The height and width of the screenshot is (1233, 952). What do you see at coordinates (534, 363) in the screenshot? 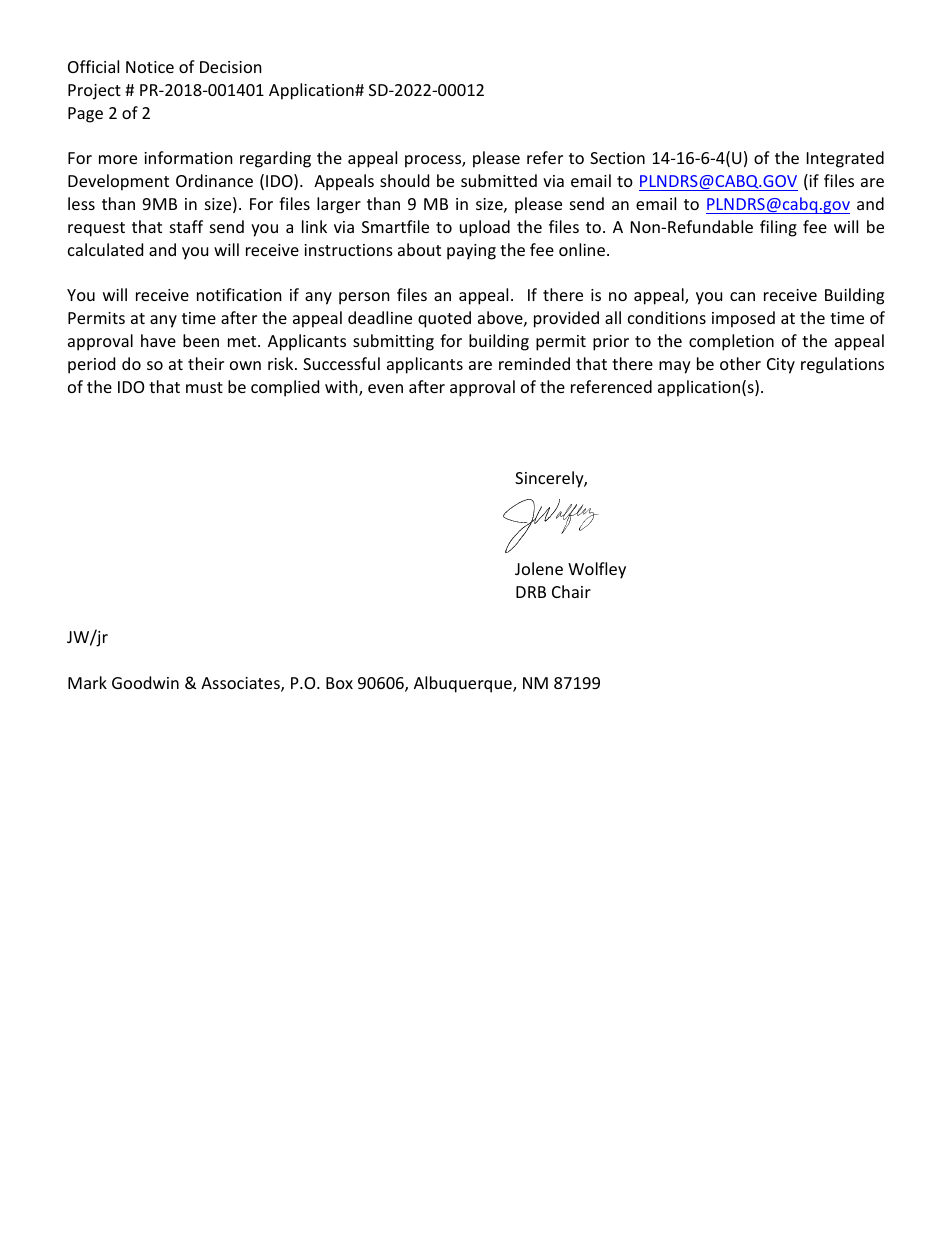
I see `reminded` at bounding box center [534, 363].
